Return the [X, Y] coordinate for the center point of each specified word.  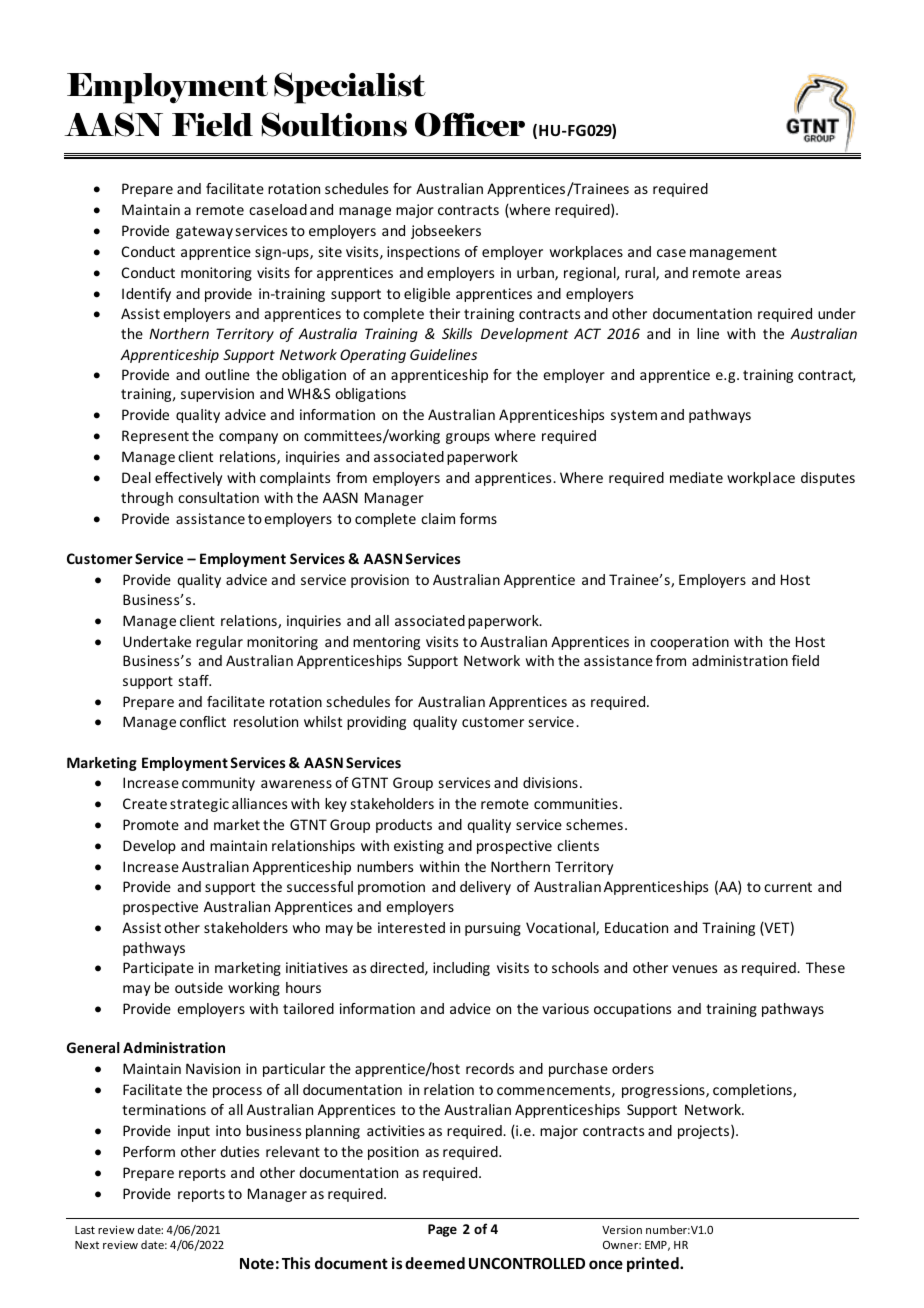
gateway [204, 232]
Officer [470, 124]
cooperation [689, 643]
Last [85, 1230]
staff [195, 680]
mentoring [386, 643]
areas [763, 274]
